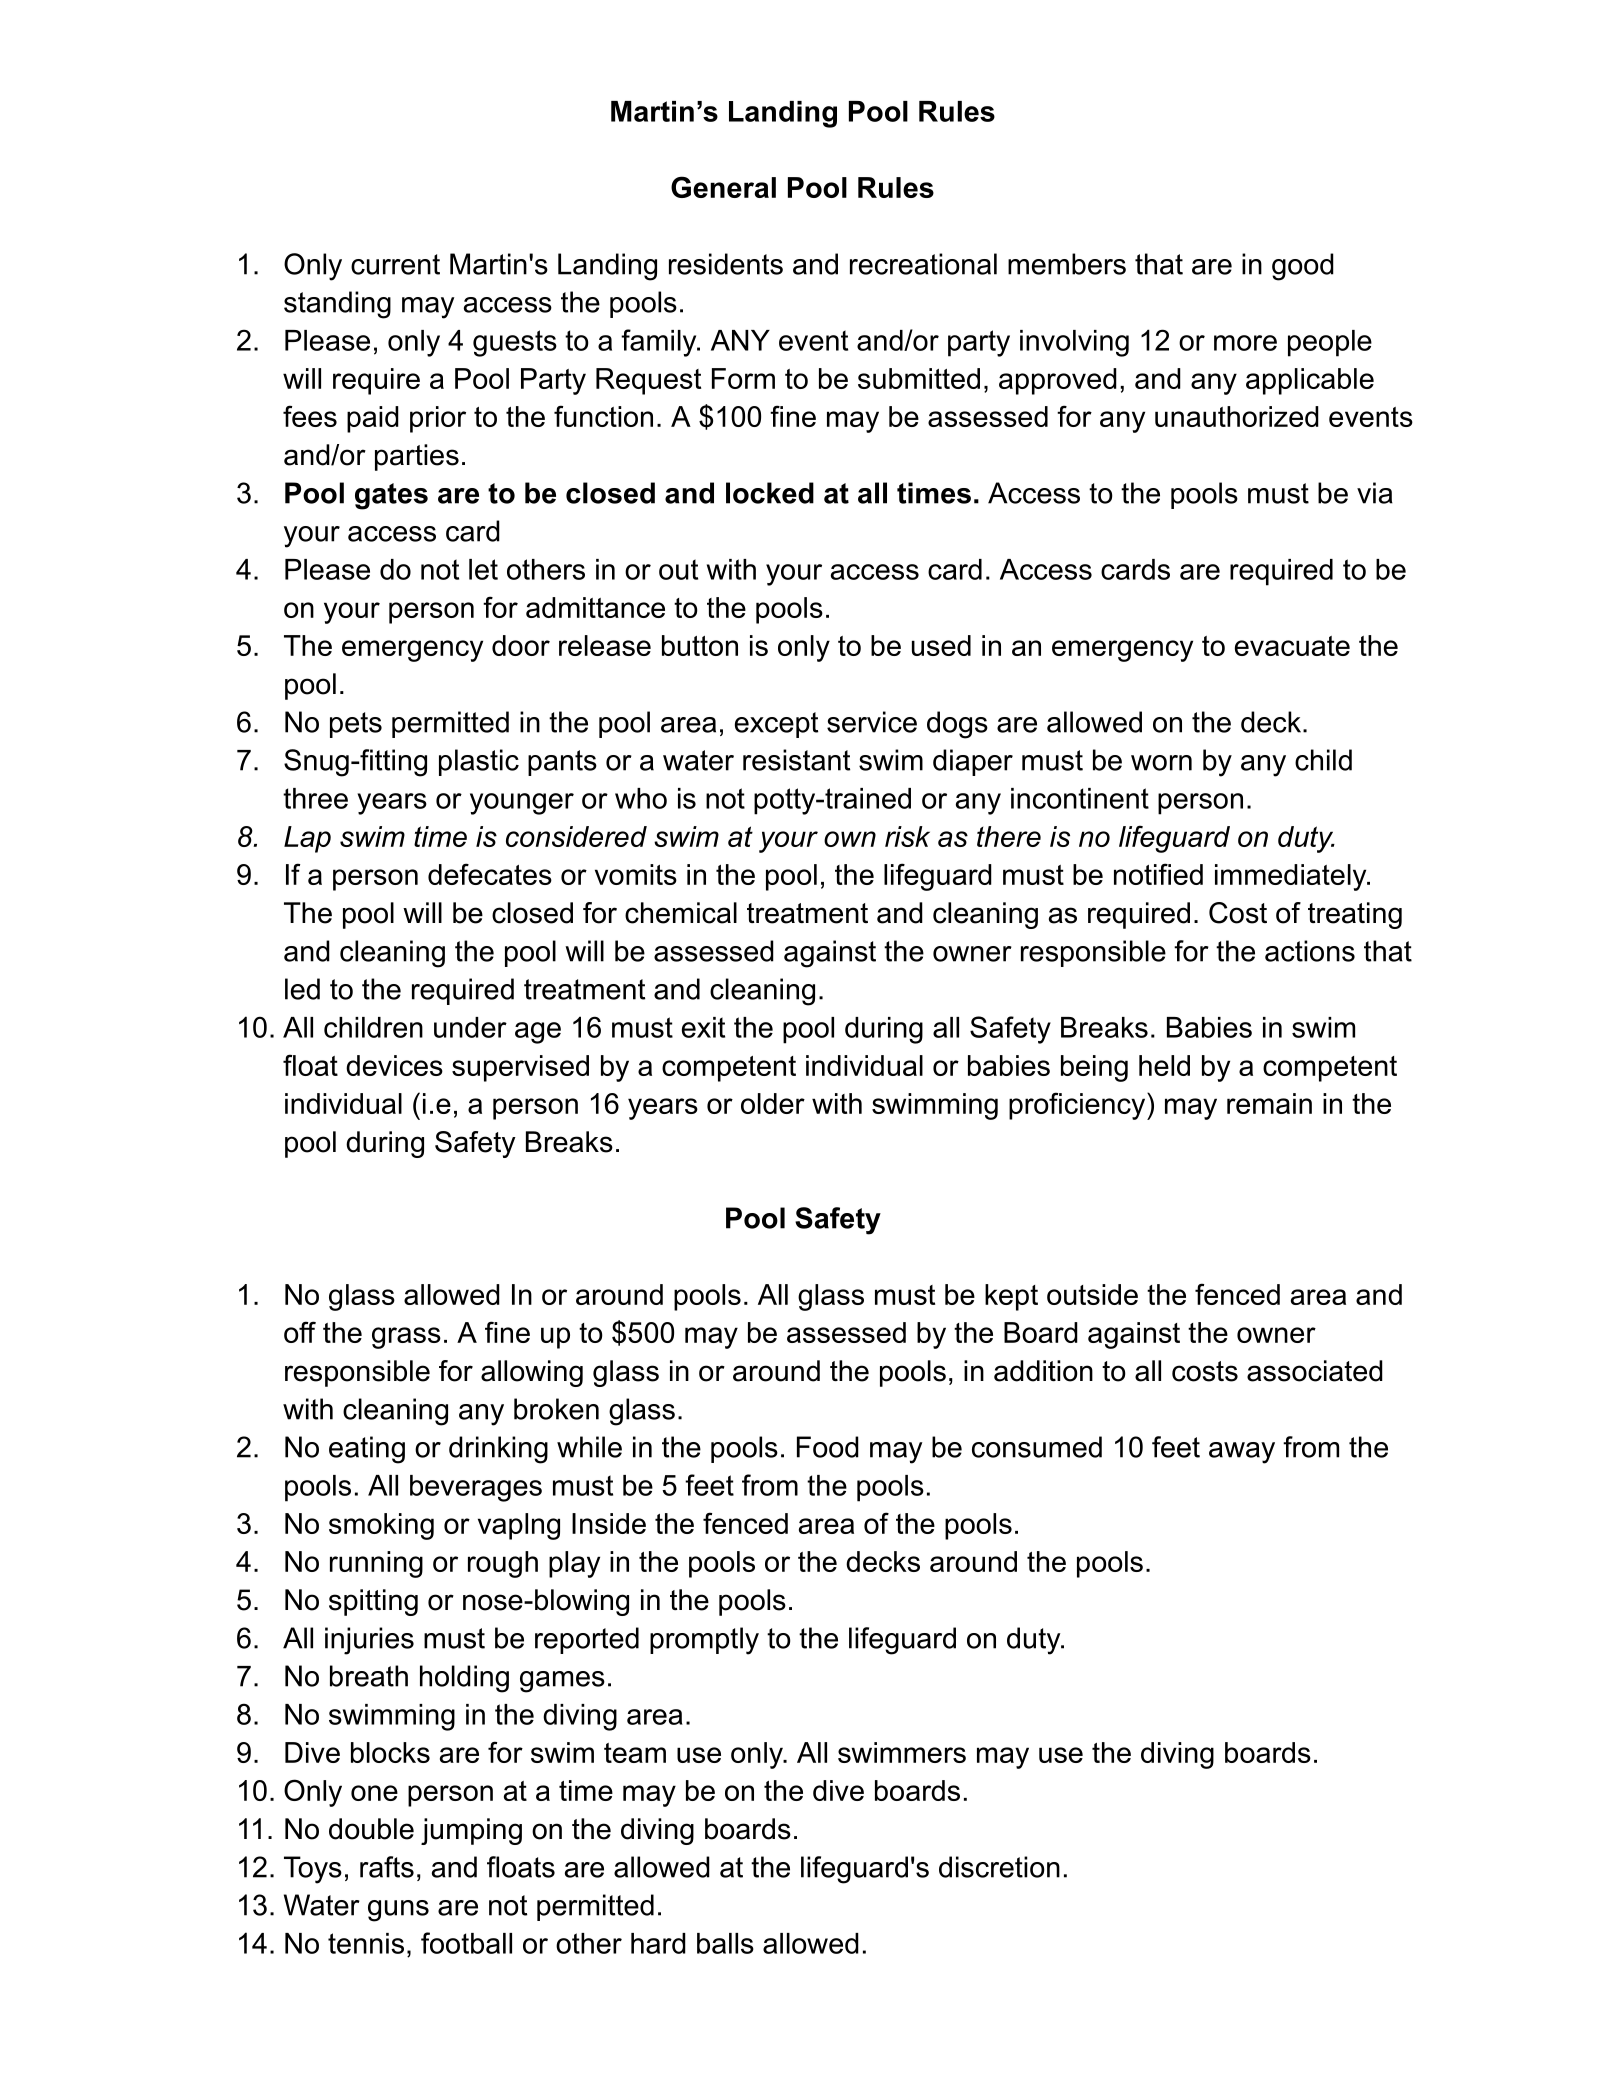 The width and height of the document is (1605, 2078). What do you see at coordinates (828, 1447) in the document?
I see `Food` at bounding box center [828, 1447].
